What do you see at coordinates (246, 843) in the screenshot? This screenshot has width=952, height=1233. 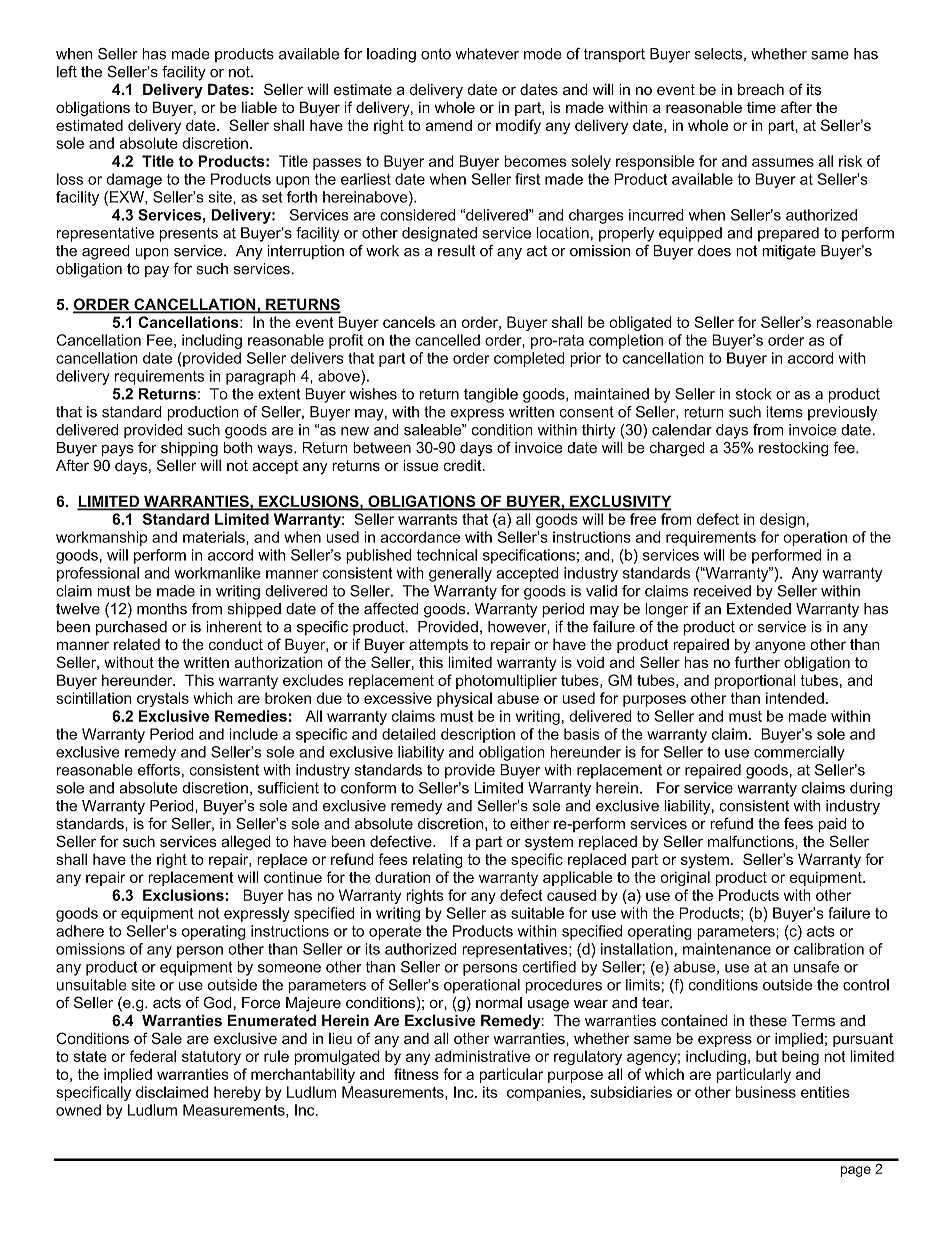 I see `alleged` at bounding box center [246, 843].
